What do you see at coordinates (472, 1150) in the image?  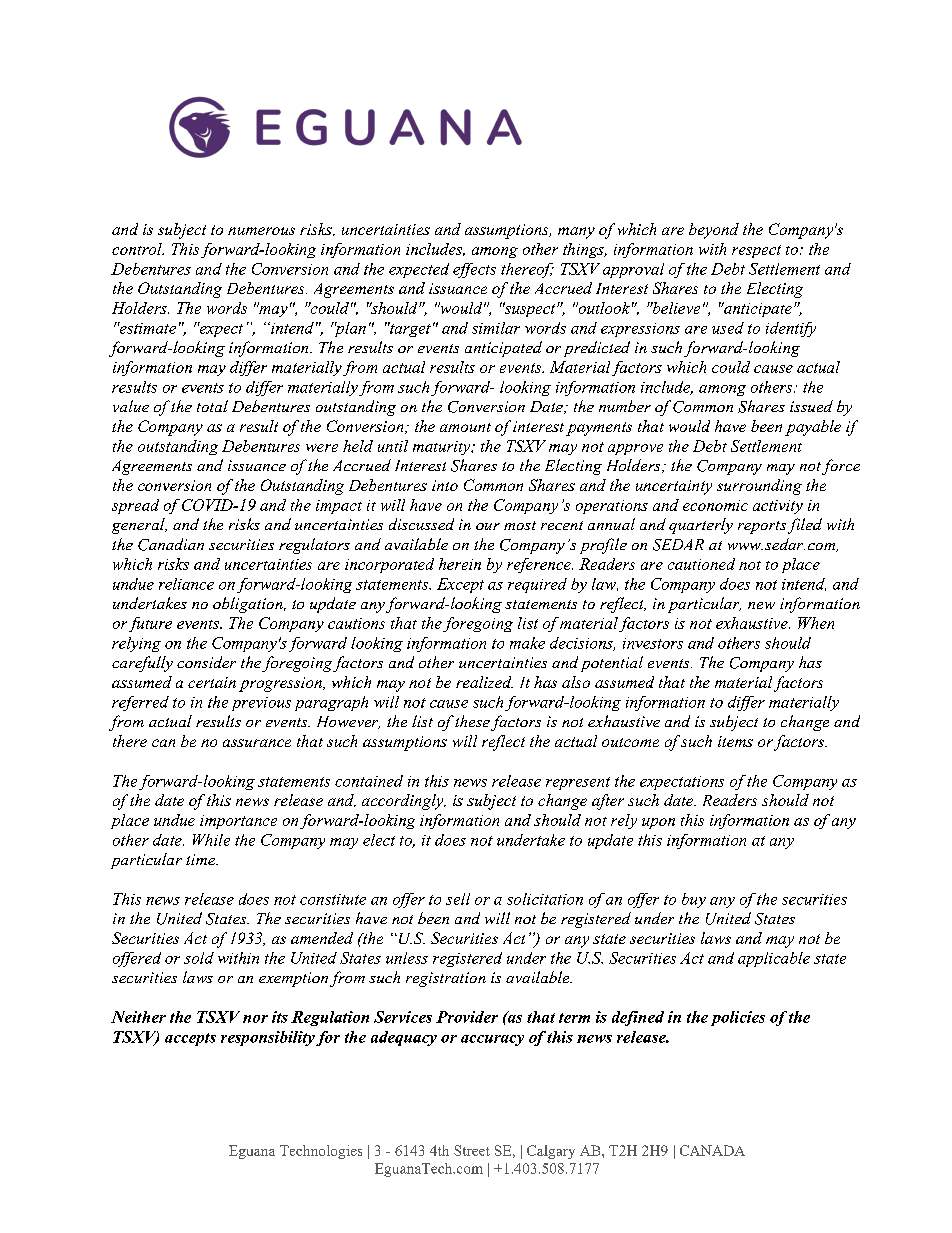 I see `Street` at bounding box center [472, 1150].
